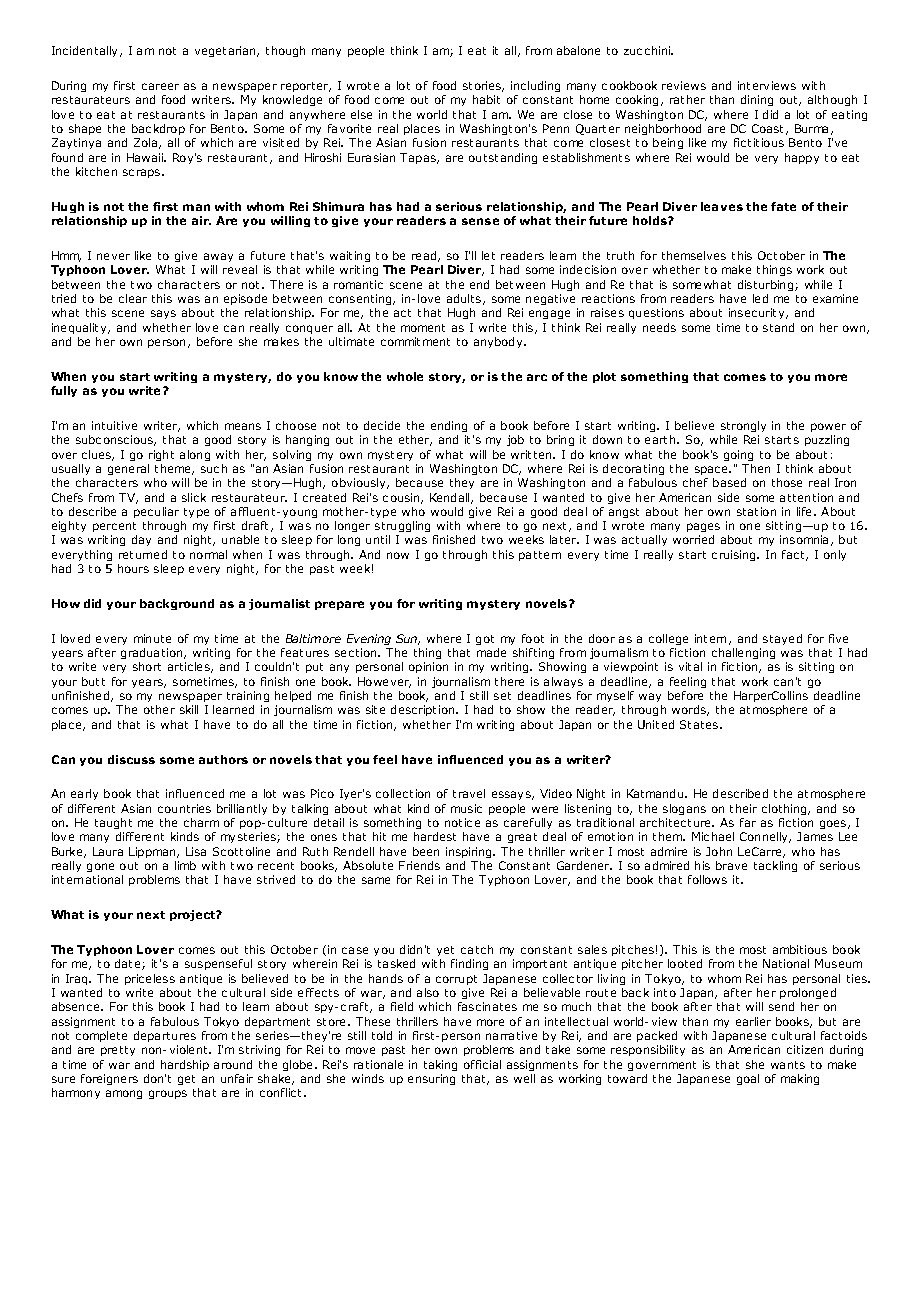 This screenshot has width=924, height=1308. I want to click on career, so click(160, 86).
